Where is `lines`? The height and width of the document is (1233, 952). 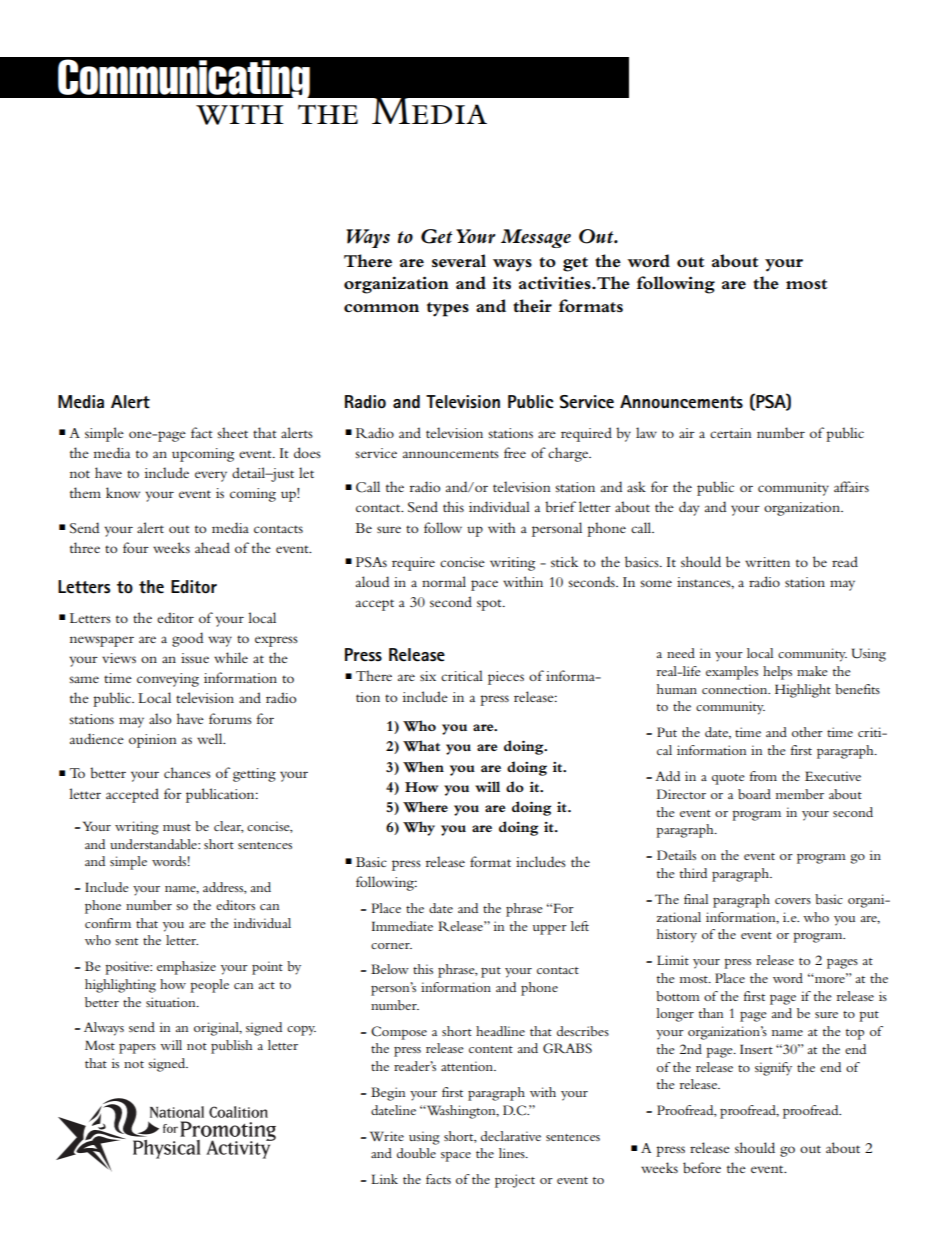 lines is located at coordinates (513, 1153).
